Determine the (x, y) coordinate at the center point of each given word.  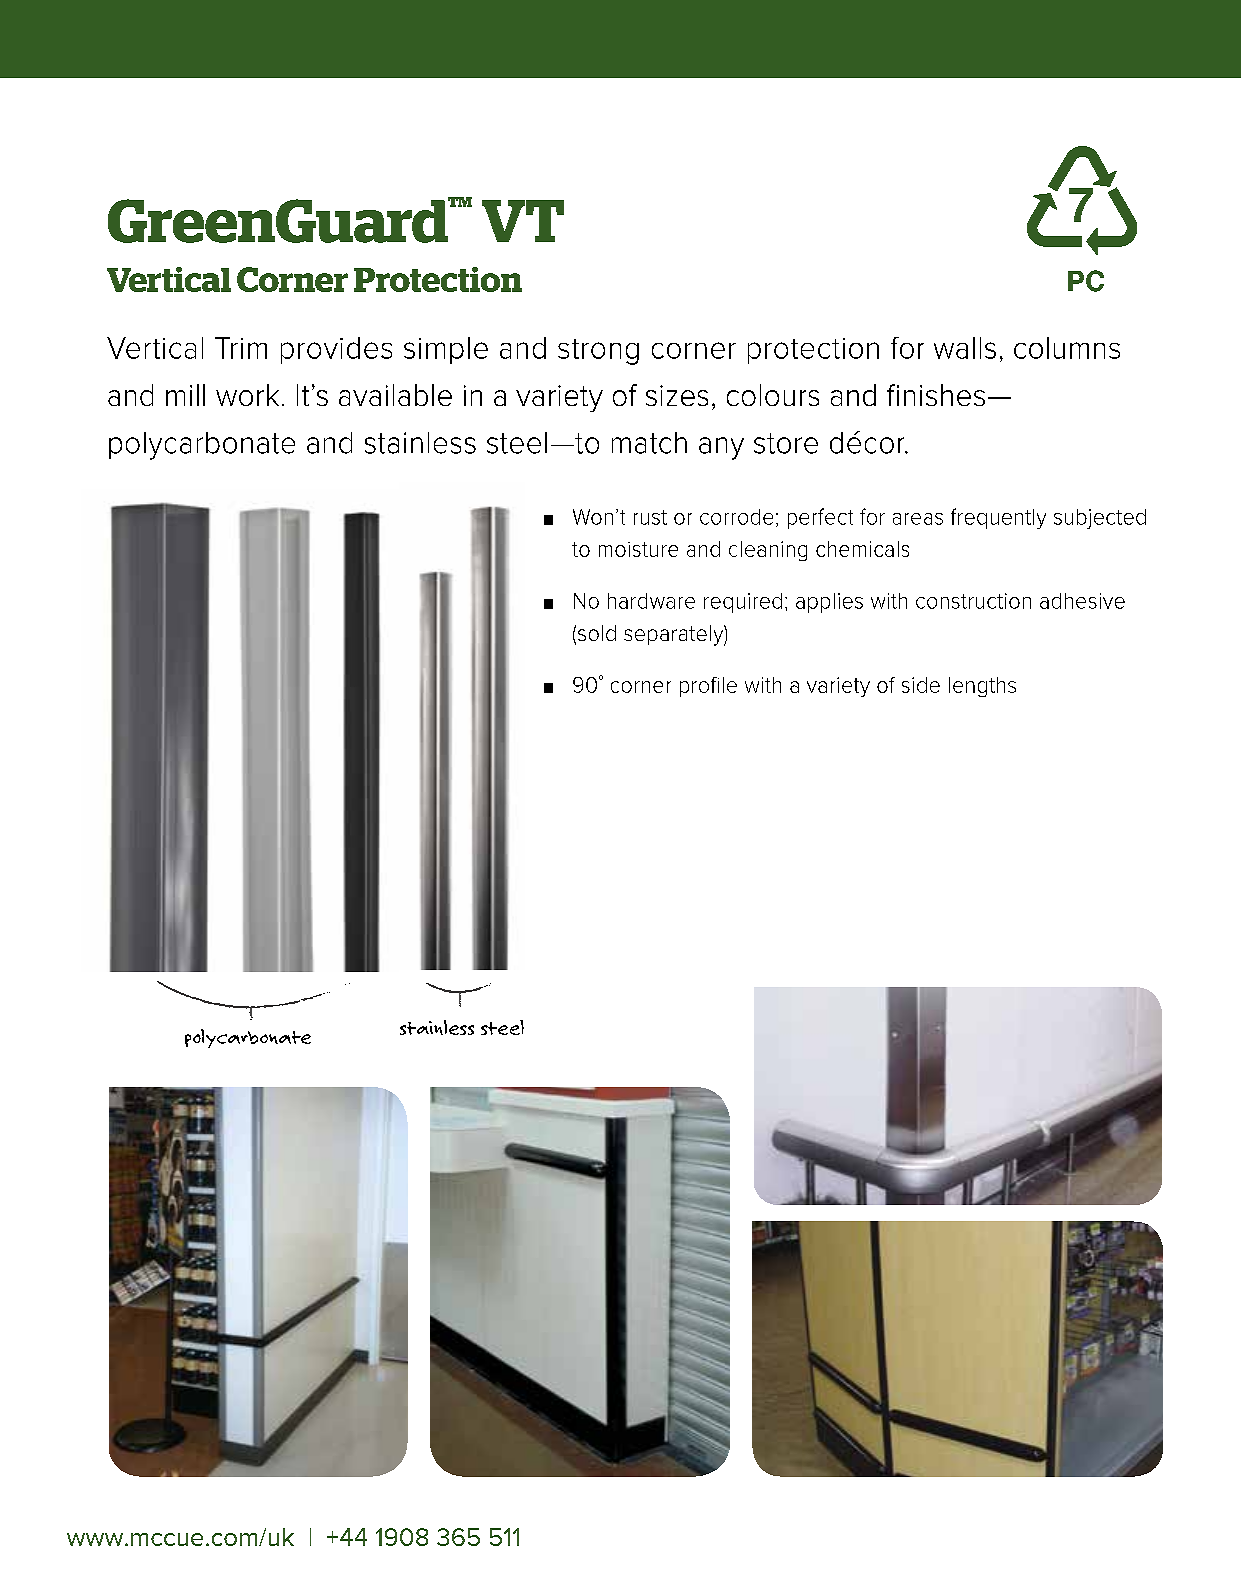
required (743, 603)
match (649, 443)
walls (965, 348)
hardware (651, 601)
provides (336, 350)
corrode (736, 517)
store (786, 443)
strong (598, 352)
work (247, 395)
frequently (998, 518)
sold (597, 633)
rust (650, 517)
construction (973, 601)
